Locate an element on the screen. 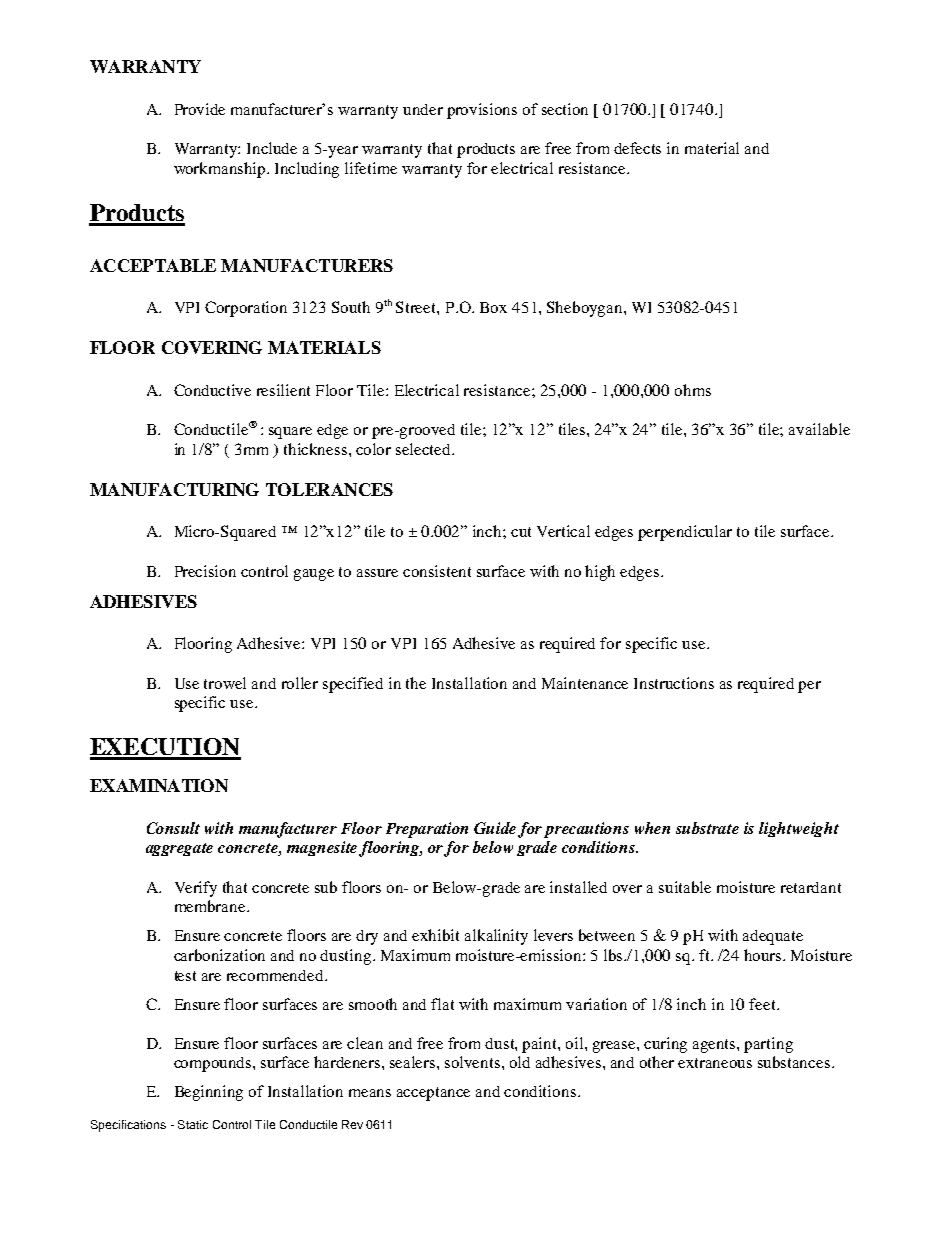 The width and height of the screenshot is (952, 1233). solvents is located at coordinates (474, 1062).
